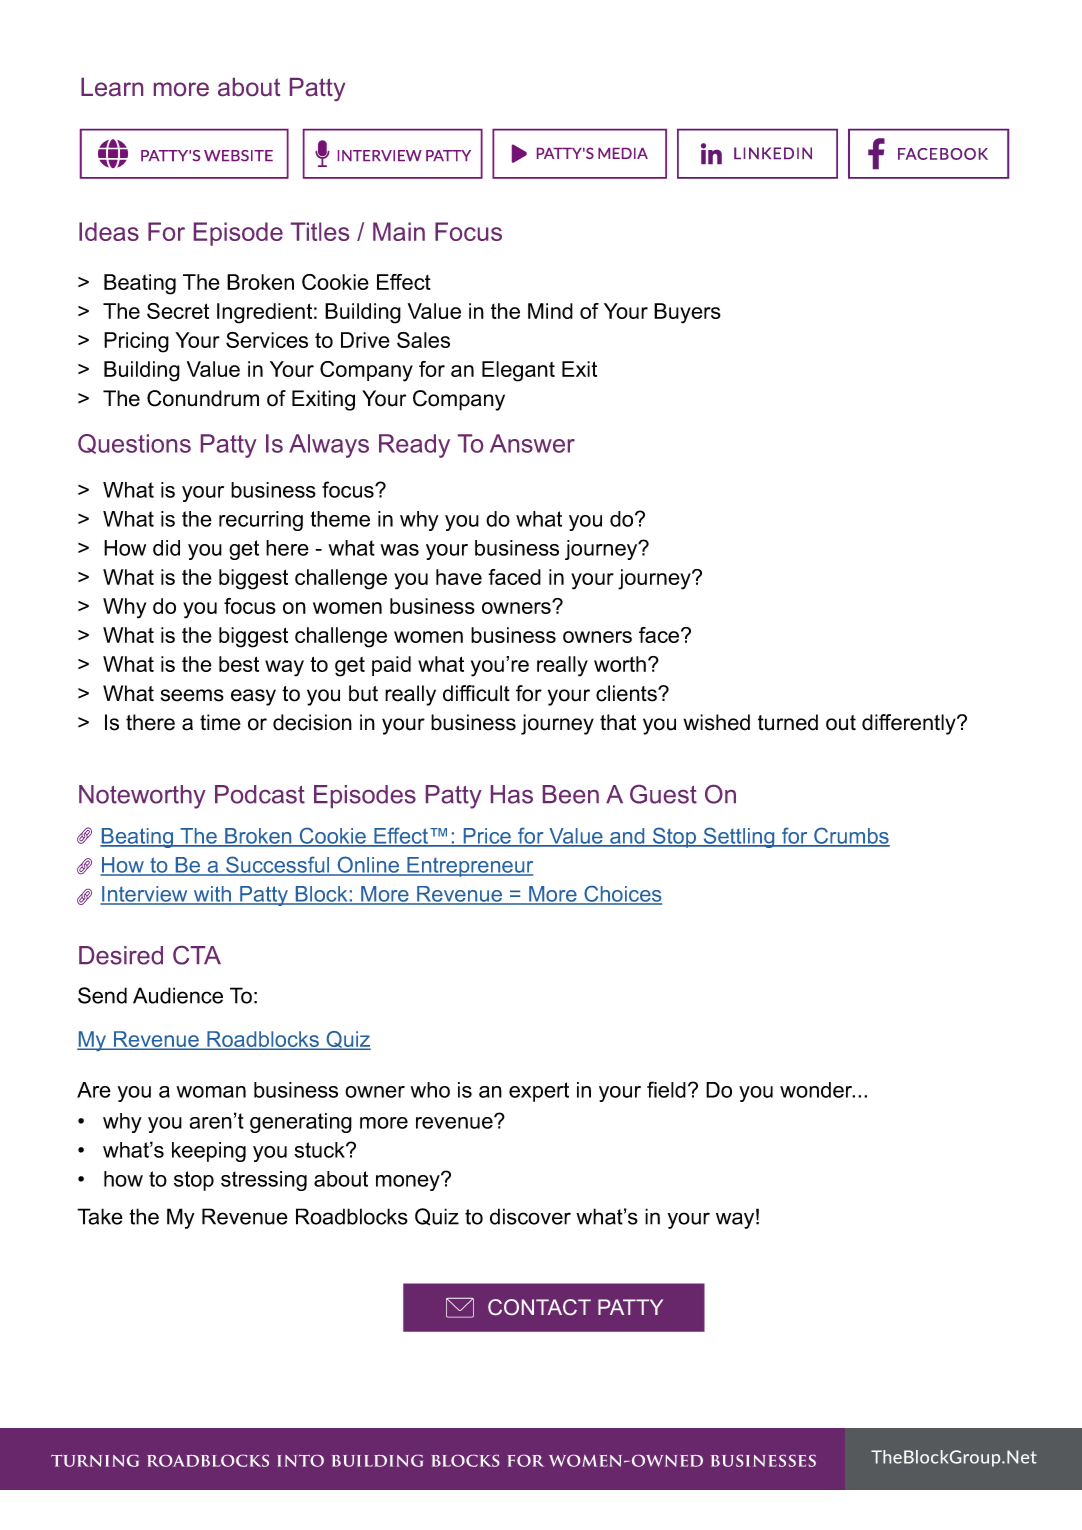 This page has height=1530, width=1082. Describe the element at coordinates (178, 995) in the page. I see `Audience` at that location.
